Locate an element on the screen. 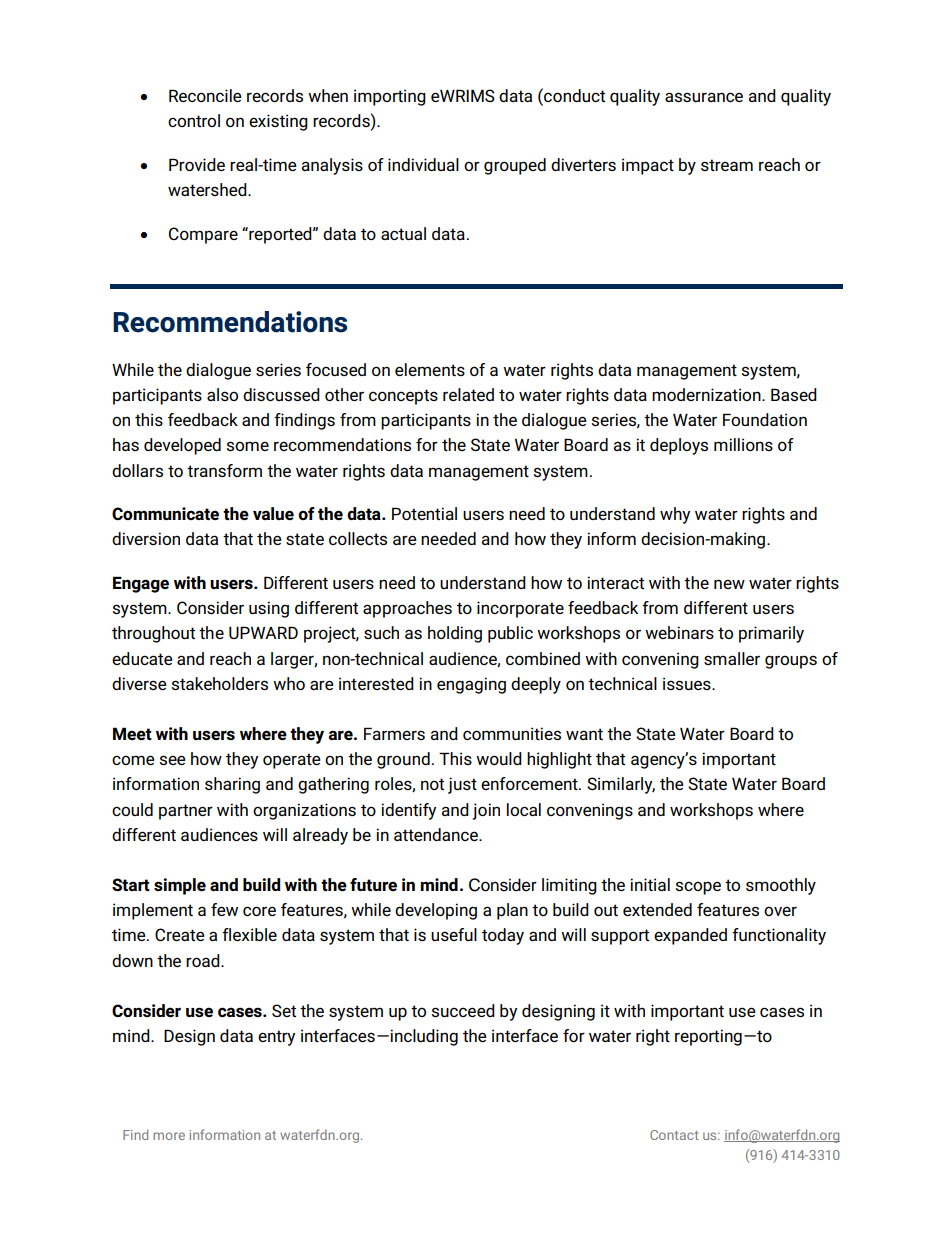 The height and width of the screenshot is (1233, 952). holding is located at coordinates (455, 634).
